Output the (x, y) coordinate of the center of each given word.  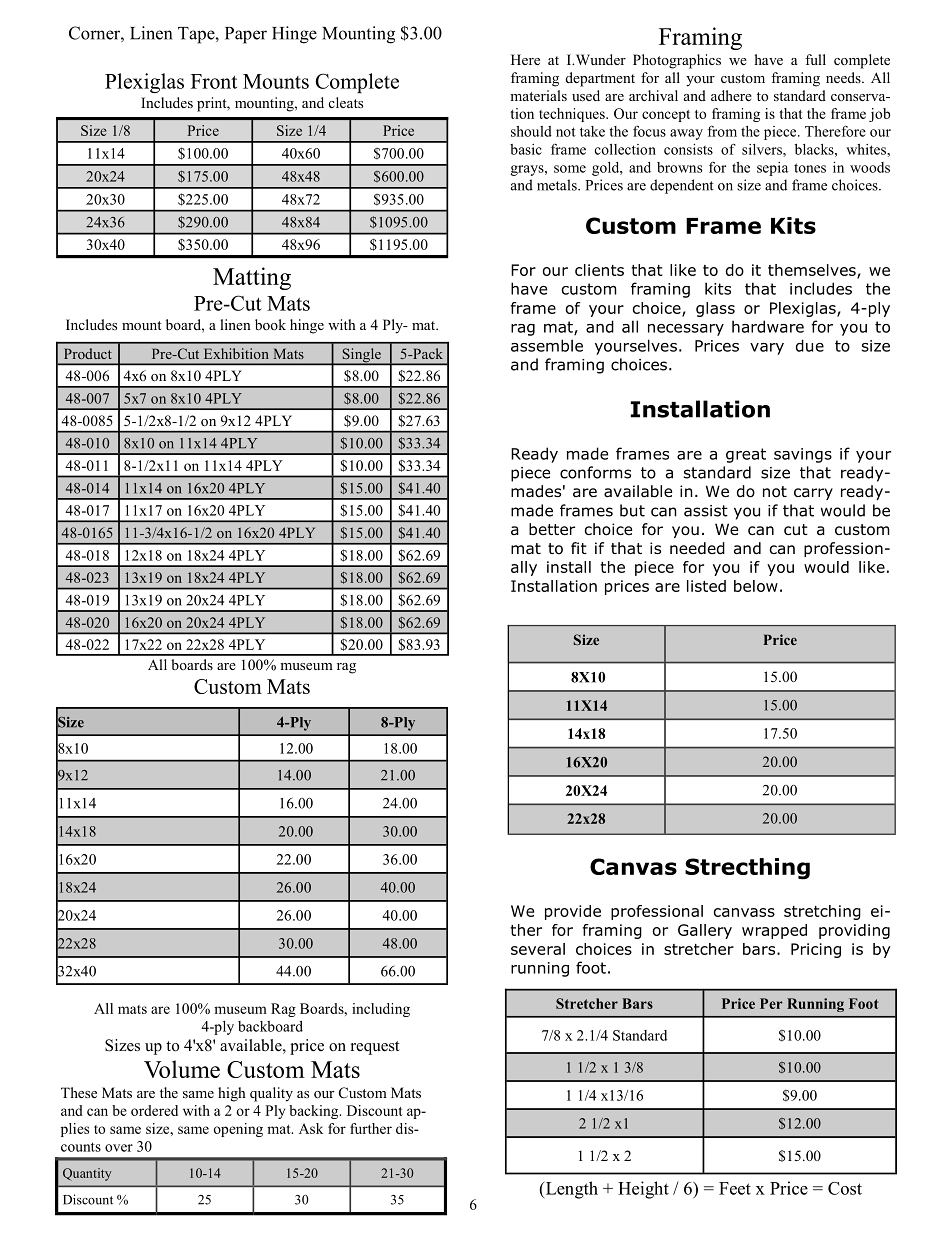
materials (538, 95)
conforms (595, 472)
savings (803, 455)
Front (214, 81)
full (815, 59)
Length (570, 1190)
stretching (822, 912)
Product (88, 353)
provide (573, 912)
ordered (154, 1110)
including (381, 1010)
